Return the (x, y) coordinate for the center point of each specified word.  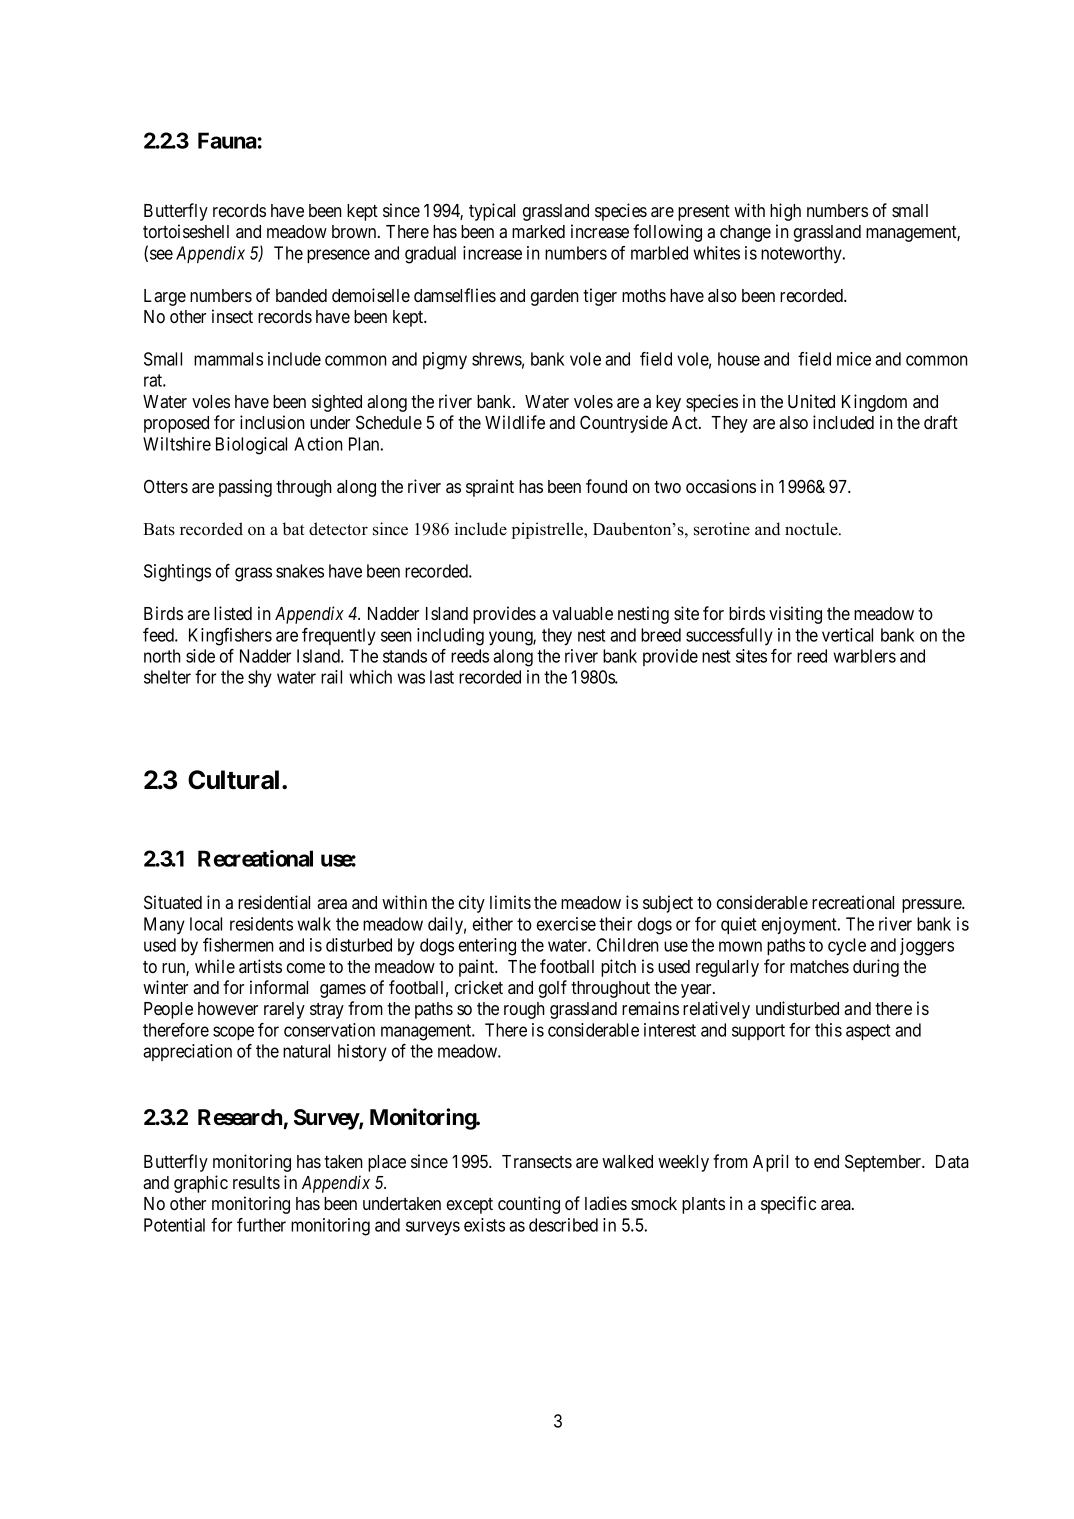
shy (260, 678)
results (256, 1182)
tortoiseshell (186, 231)
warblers (864, 656)
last (442, 677)
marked (538, 231)
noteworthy (802, 254)
